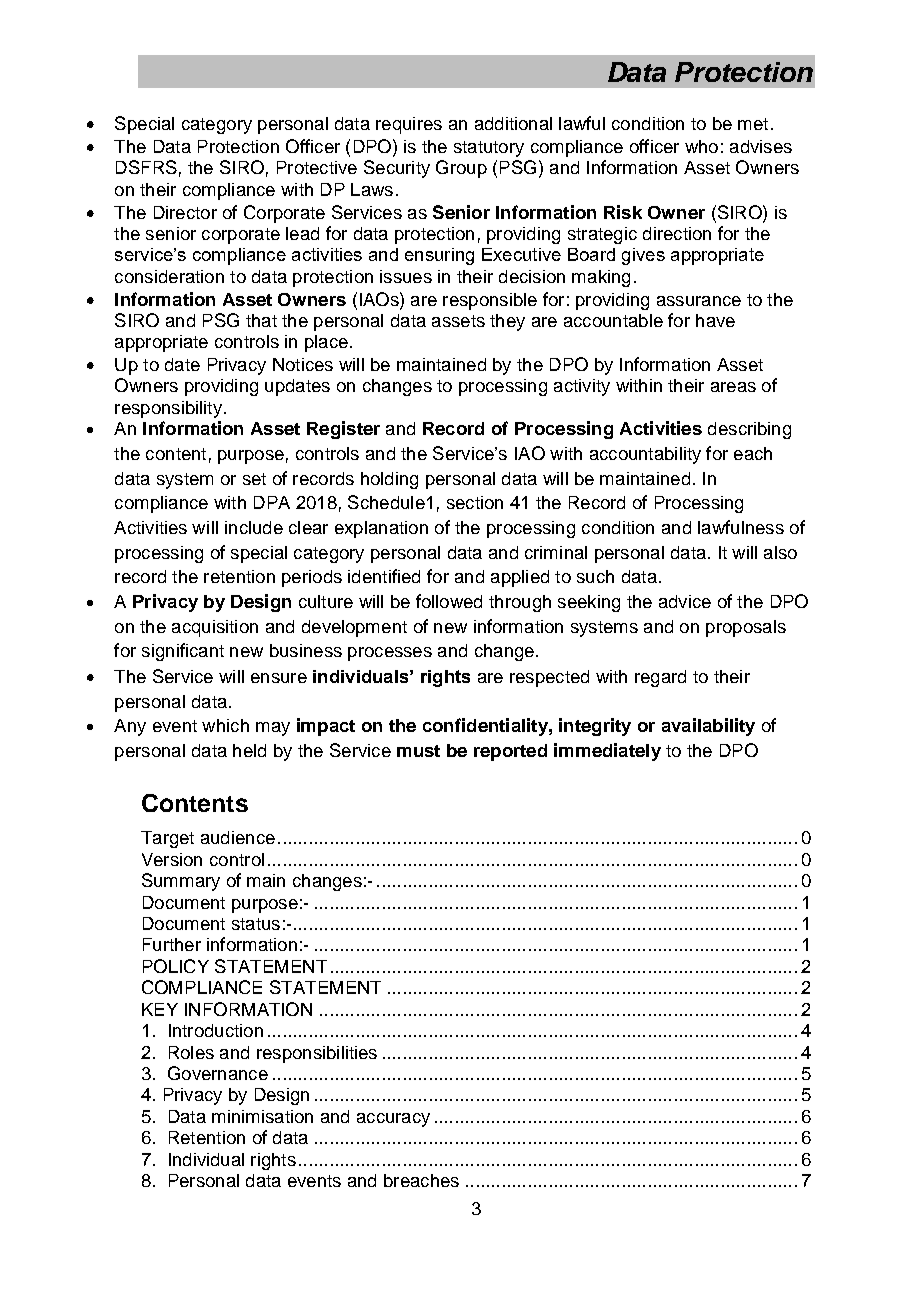  What do you see at coordinates (449, 601) in the screenshot?
I see `followed` at bounding box center [449, 601].
